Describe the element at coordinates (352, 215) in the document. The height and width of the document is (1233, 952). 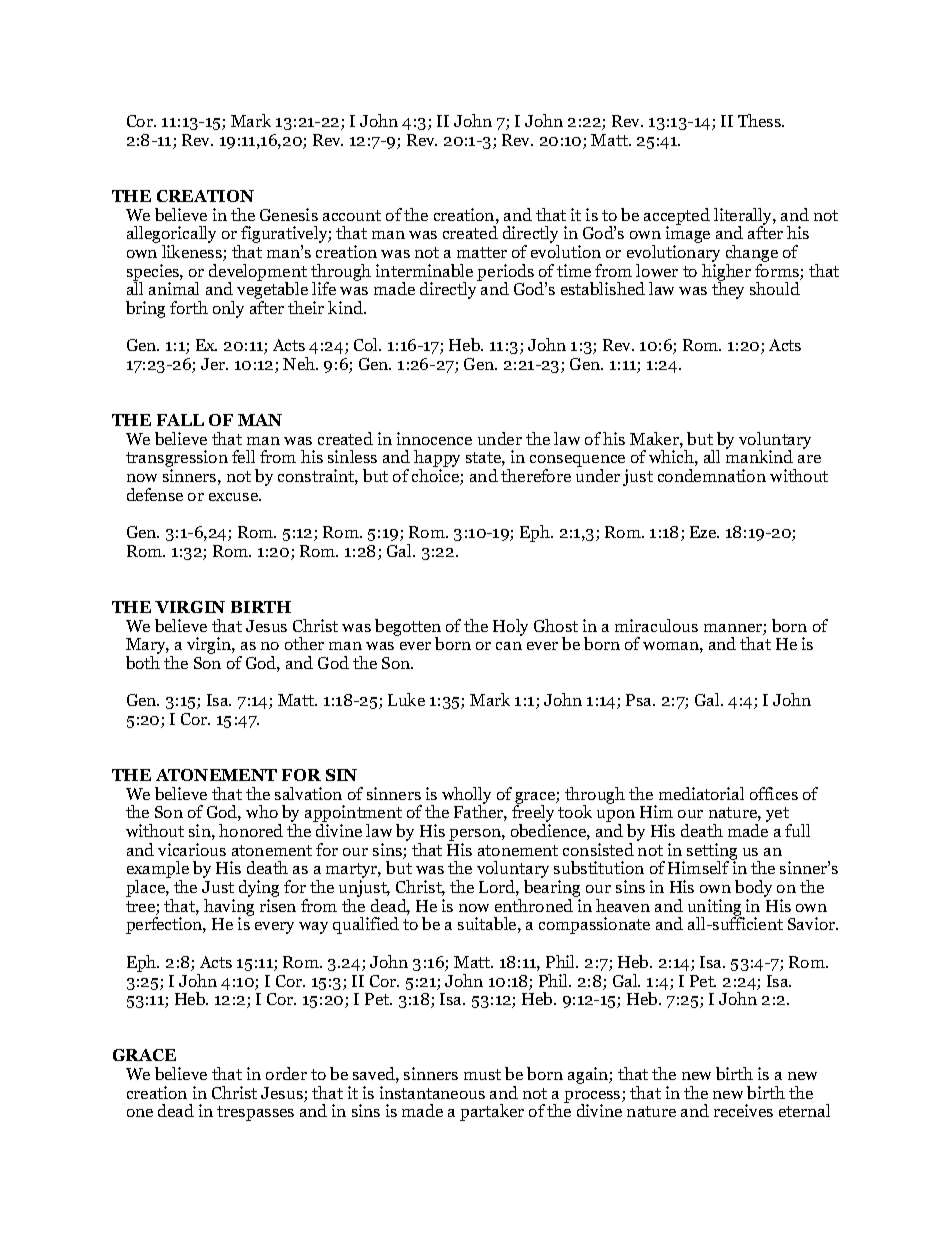
I see `account` at that location.
